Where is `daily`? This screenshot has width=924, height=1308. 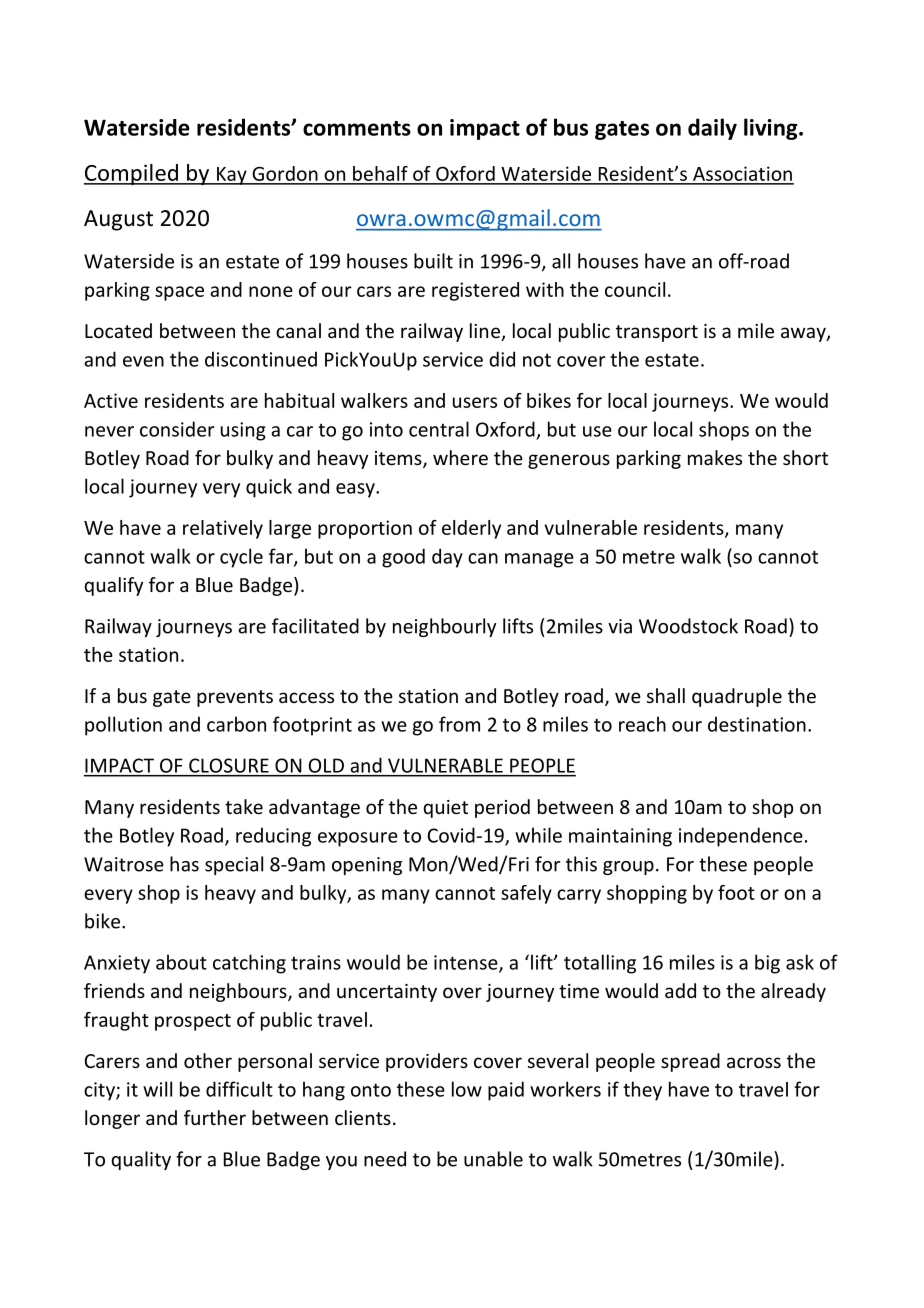
daily is located at coordinates (712, 129).
